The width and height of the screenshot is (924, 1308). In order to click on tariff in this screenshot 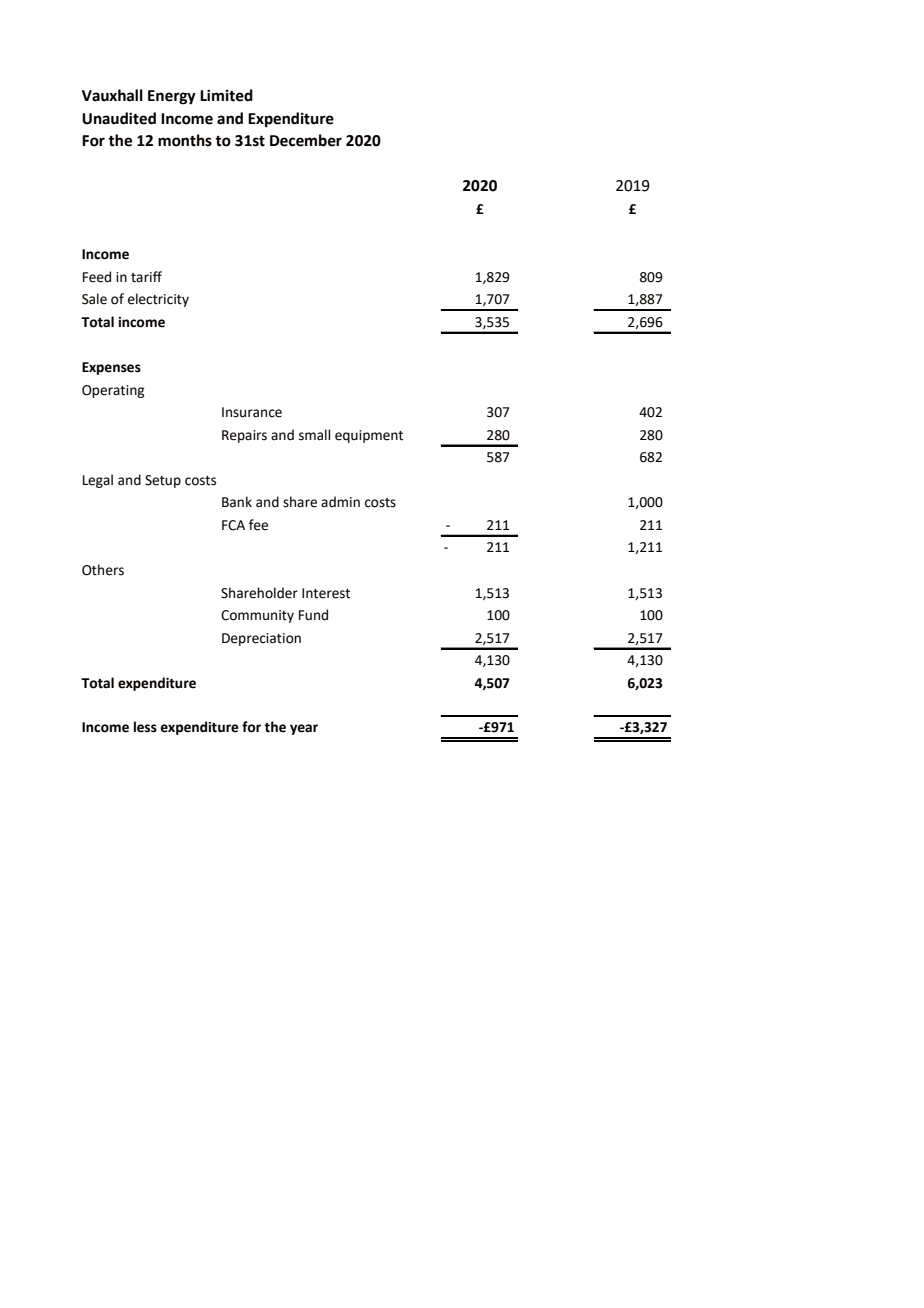, I will do `click(146, 277)`.
